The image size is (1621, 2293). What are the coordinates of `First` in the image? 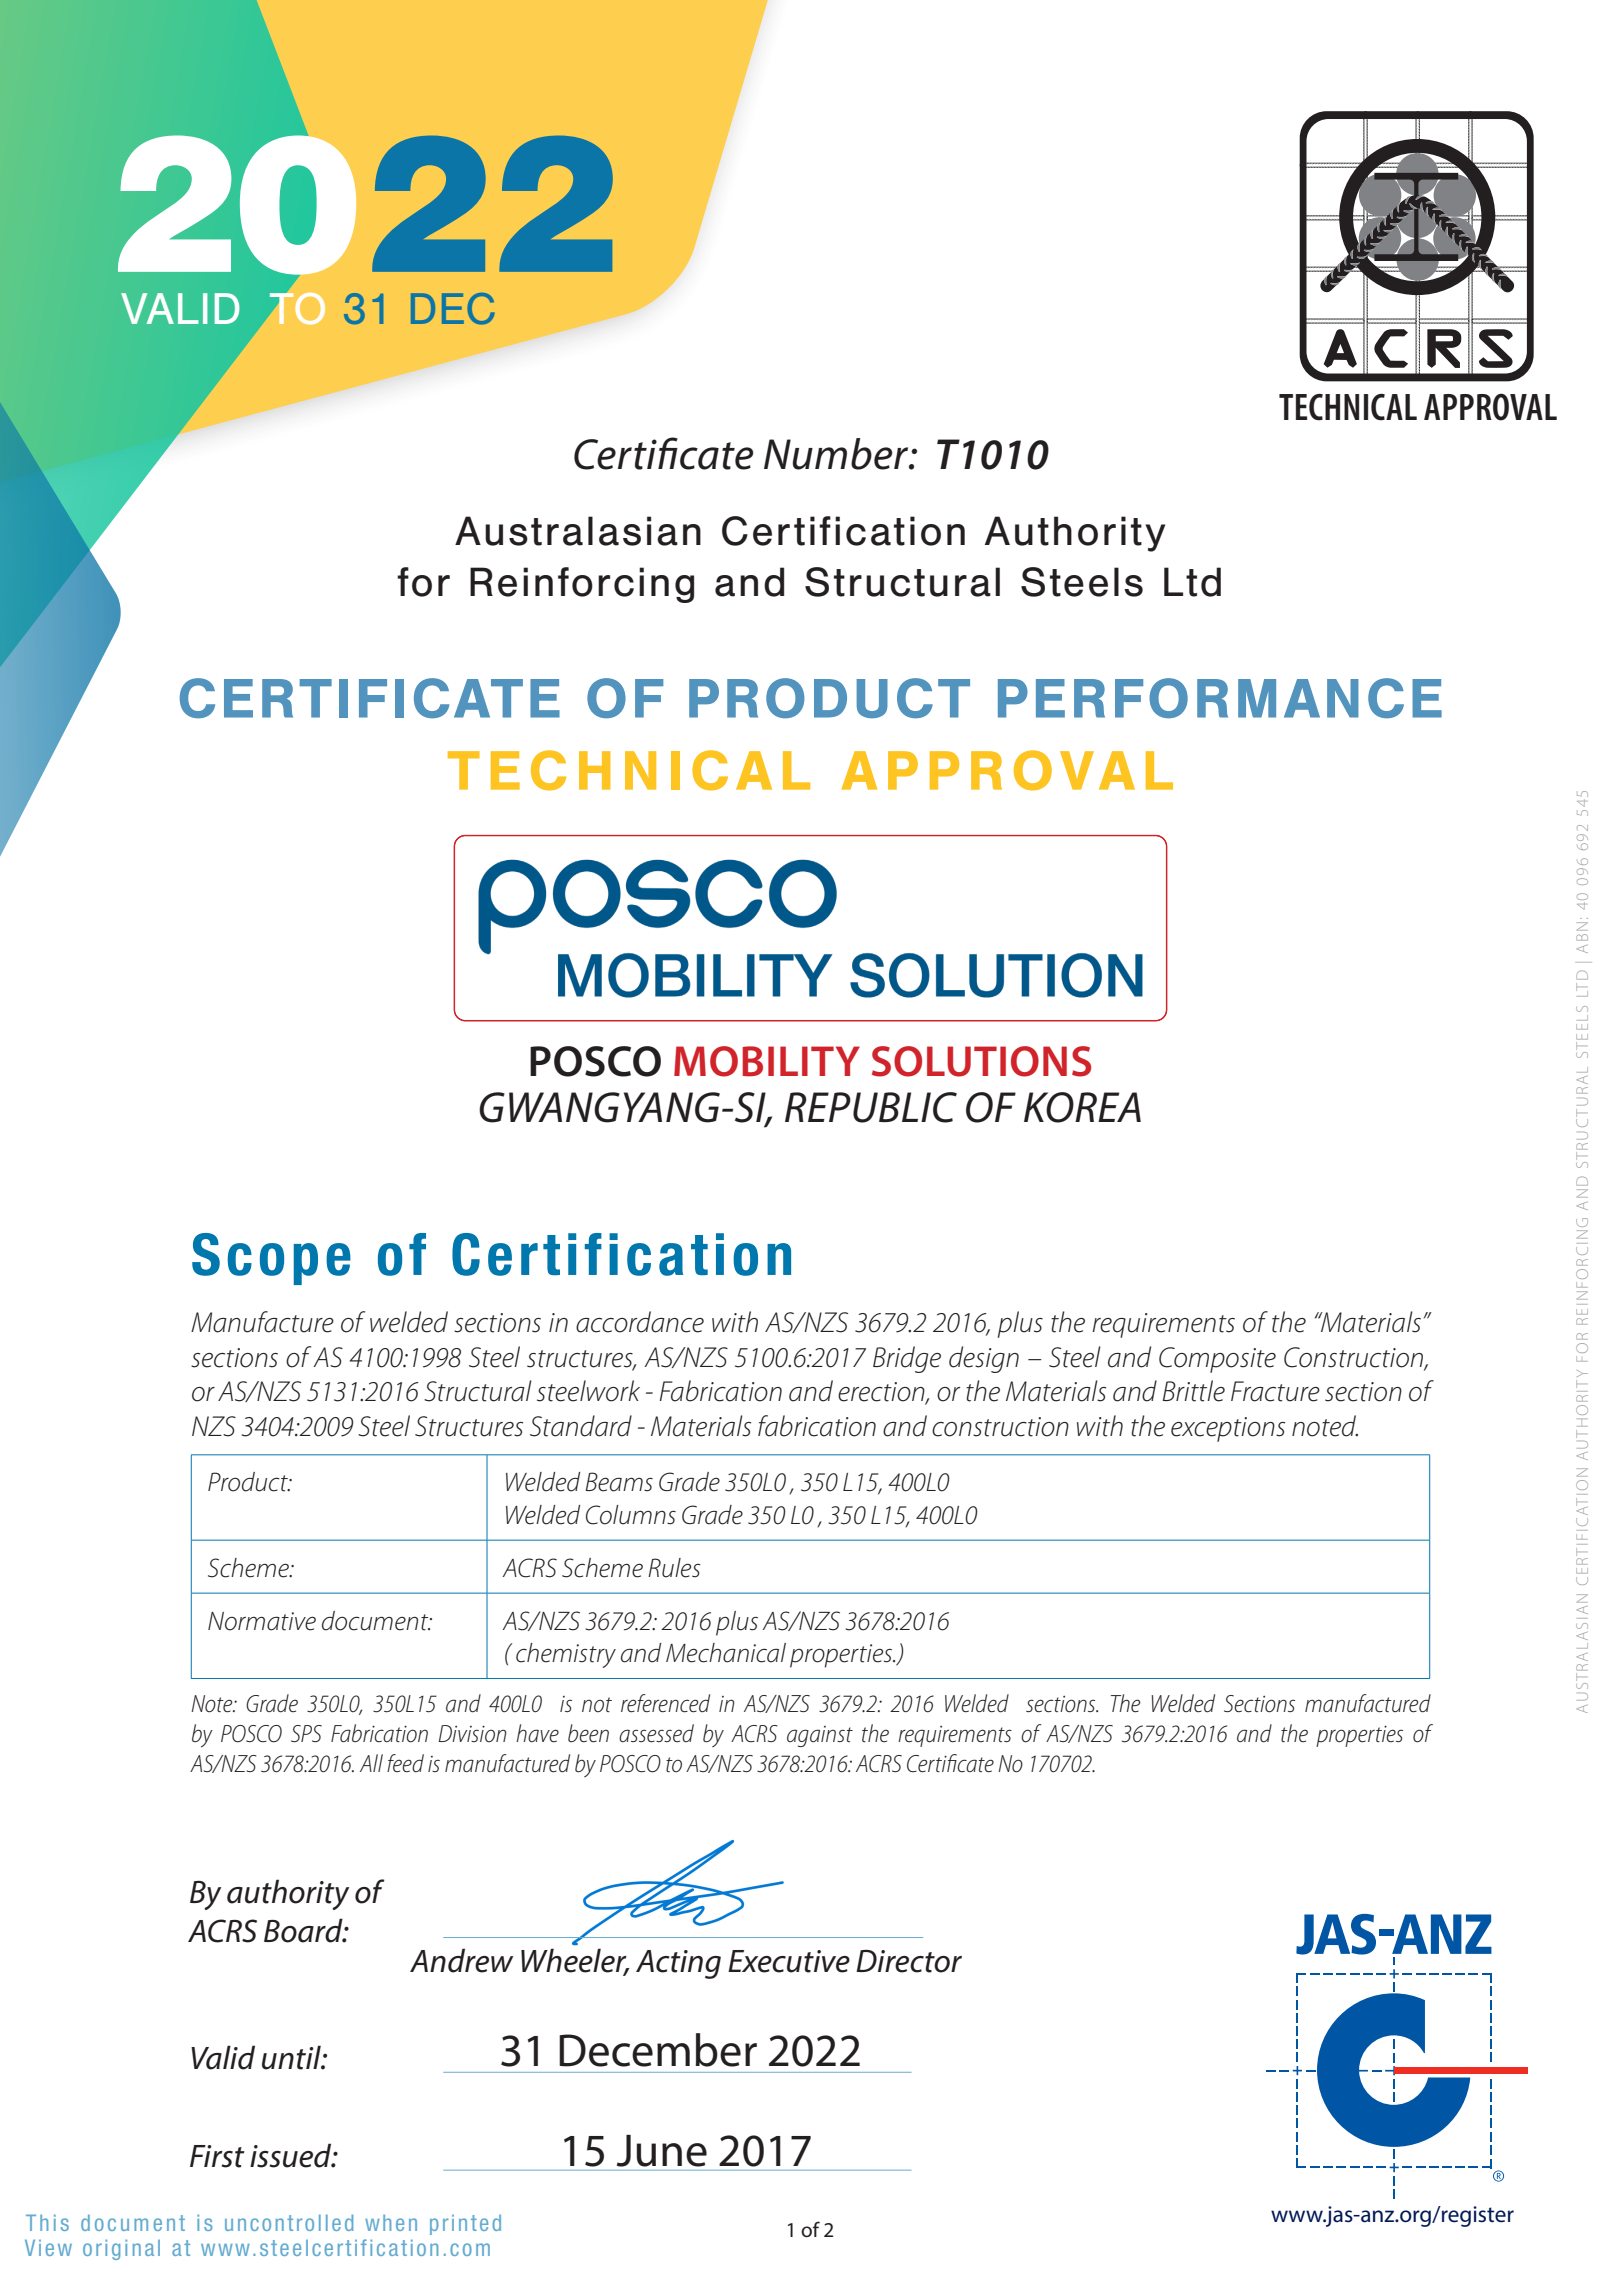 It's located at (217, 2156).
